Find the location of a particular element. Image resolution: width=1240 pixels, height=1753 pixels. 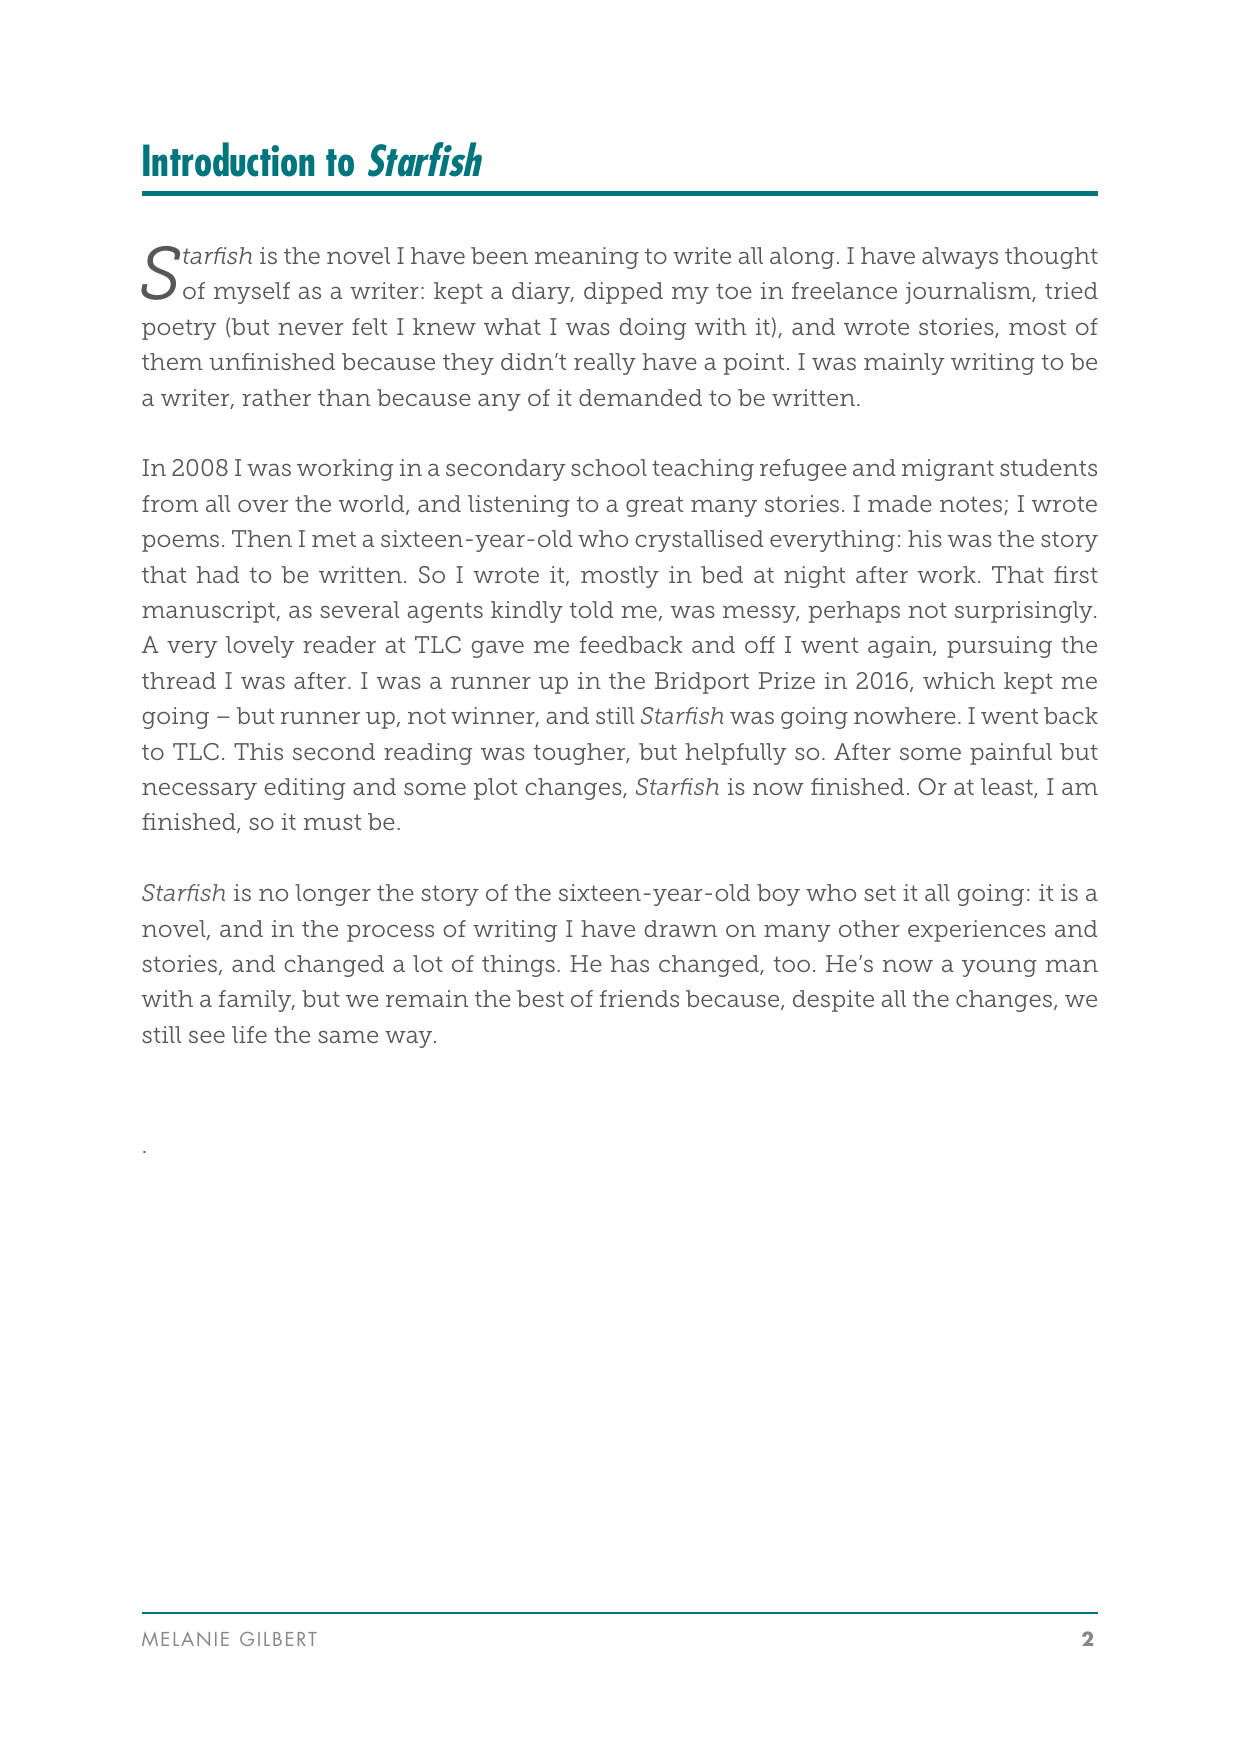

always is located at coordinates (960, 258).
